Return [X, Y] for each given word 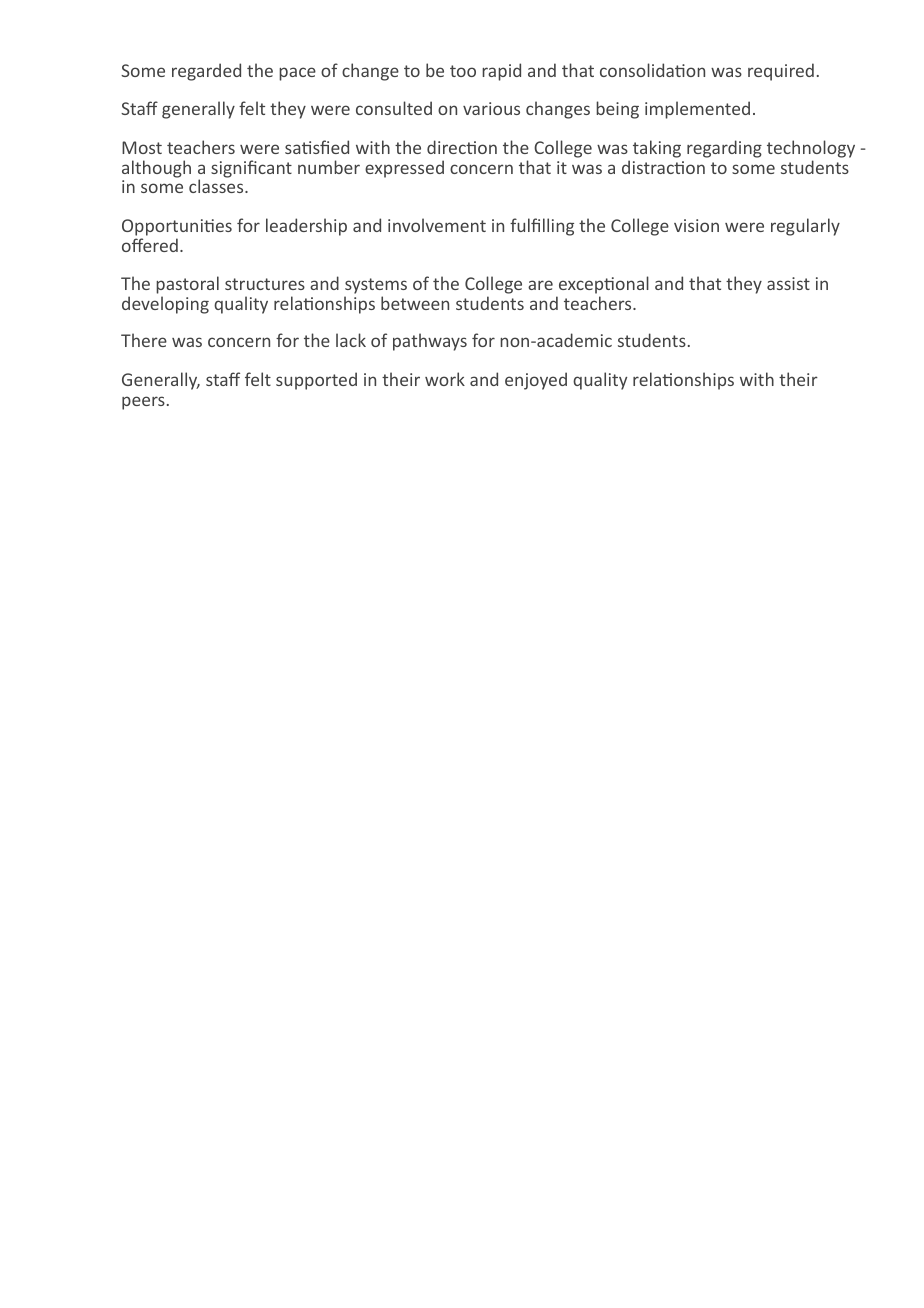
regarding [724, 149]
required [781, 72]
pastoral [187, 286]
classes [217, 186]
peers [143, 403]
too [463, 71]
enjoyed [536, 381]
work [445, 379]
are [540, 285]
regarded [206, 72]
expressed [404, 169]
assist [788, 283]
